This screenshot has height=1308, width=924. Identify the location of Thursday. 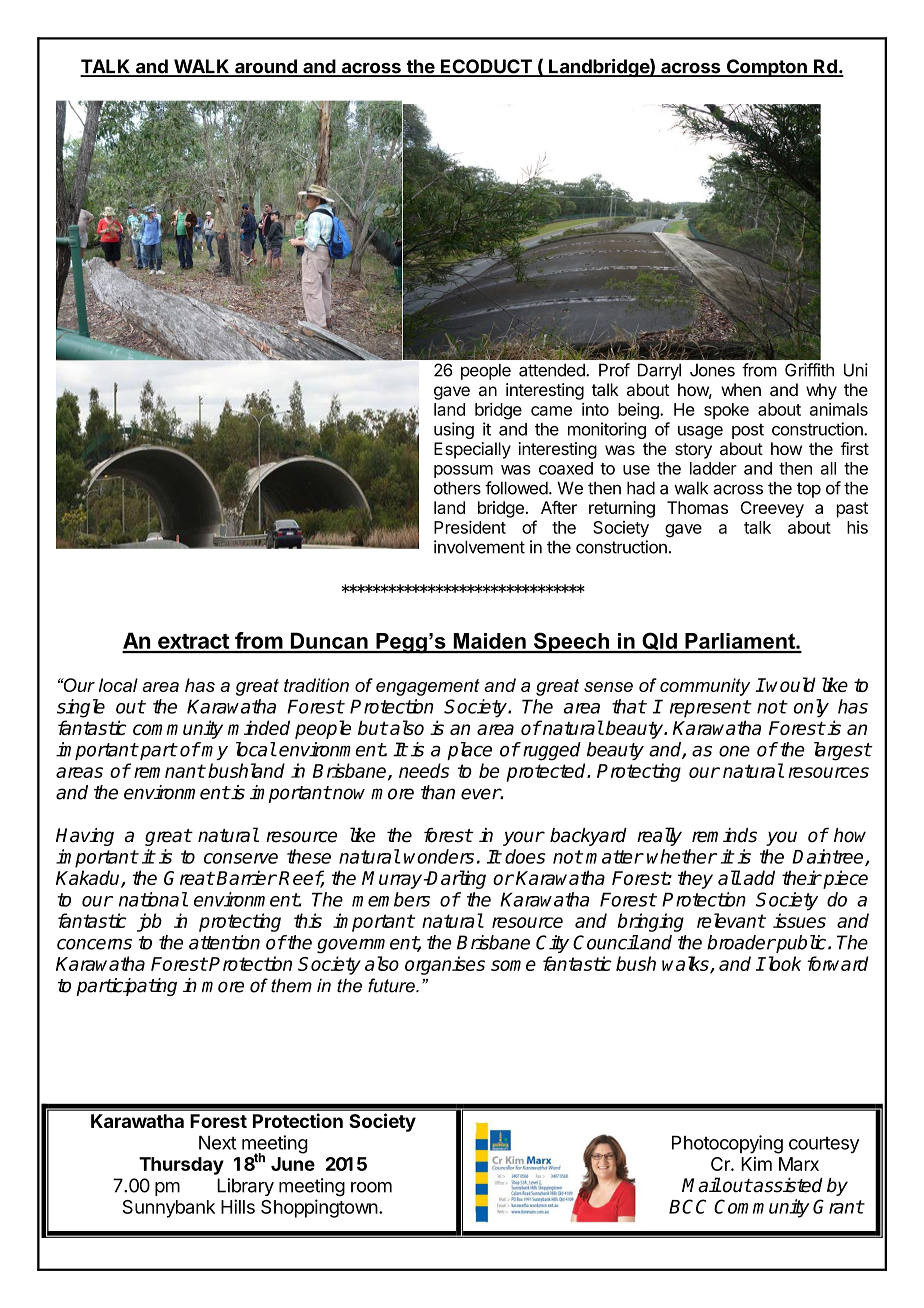
(181, 1166).
